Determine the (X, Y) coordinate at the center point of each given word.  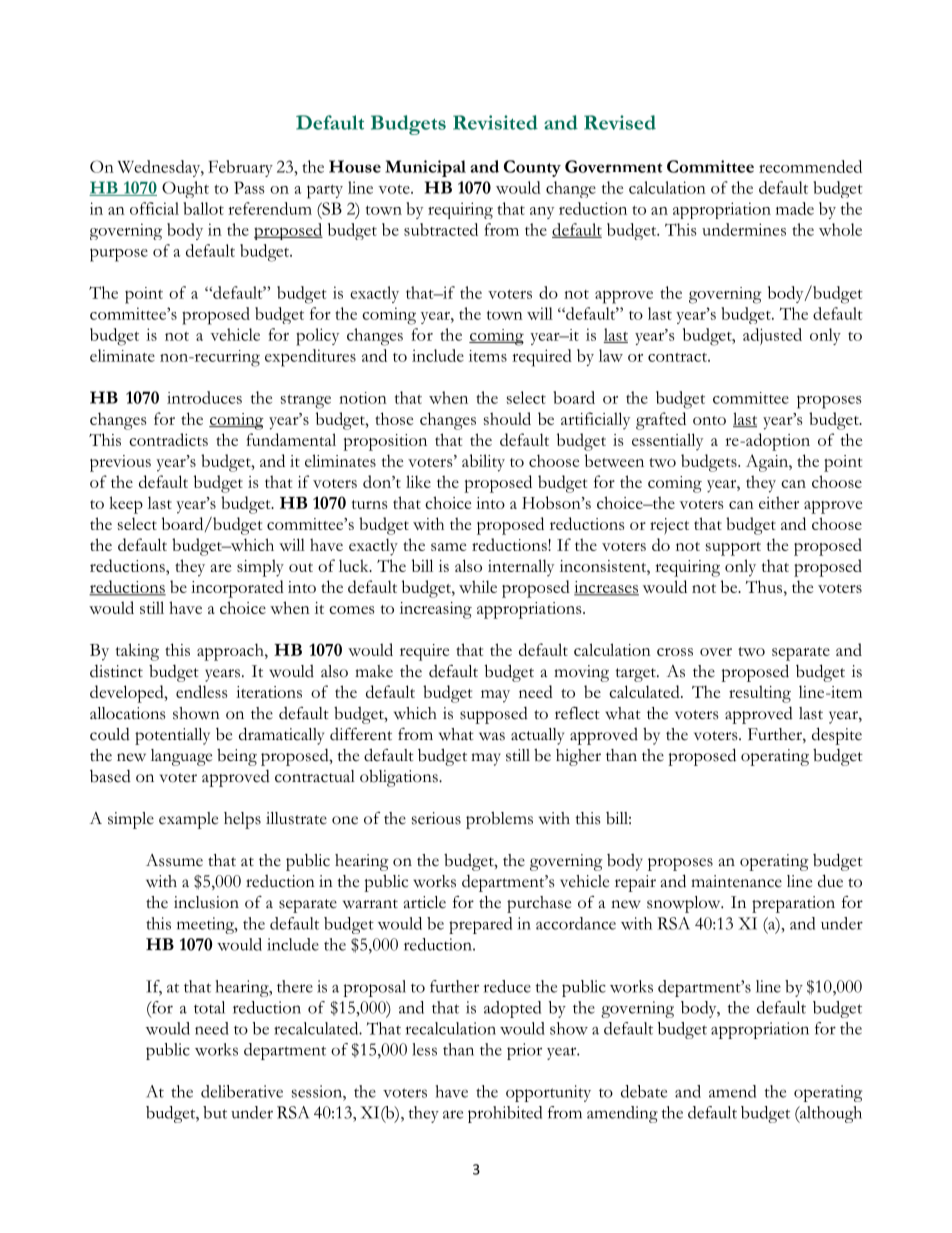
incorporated (237, 589)
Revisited (495, 122)
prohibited (505, 1114)
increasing (436, 610)
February (240, 168)
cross (675, 652)
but (215, 1112)
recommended (810, 166)
